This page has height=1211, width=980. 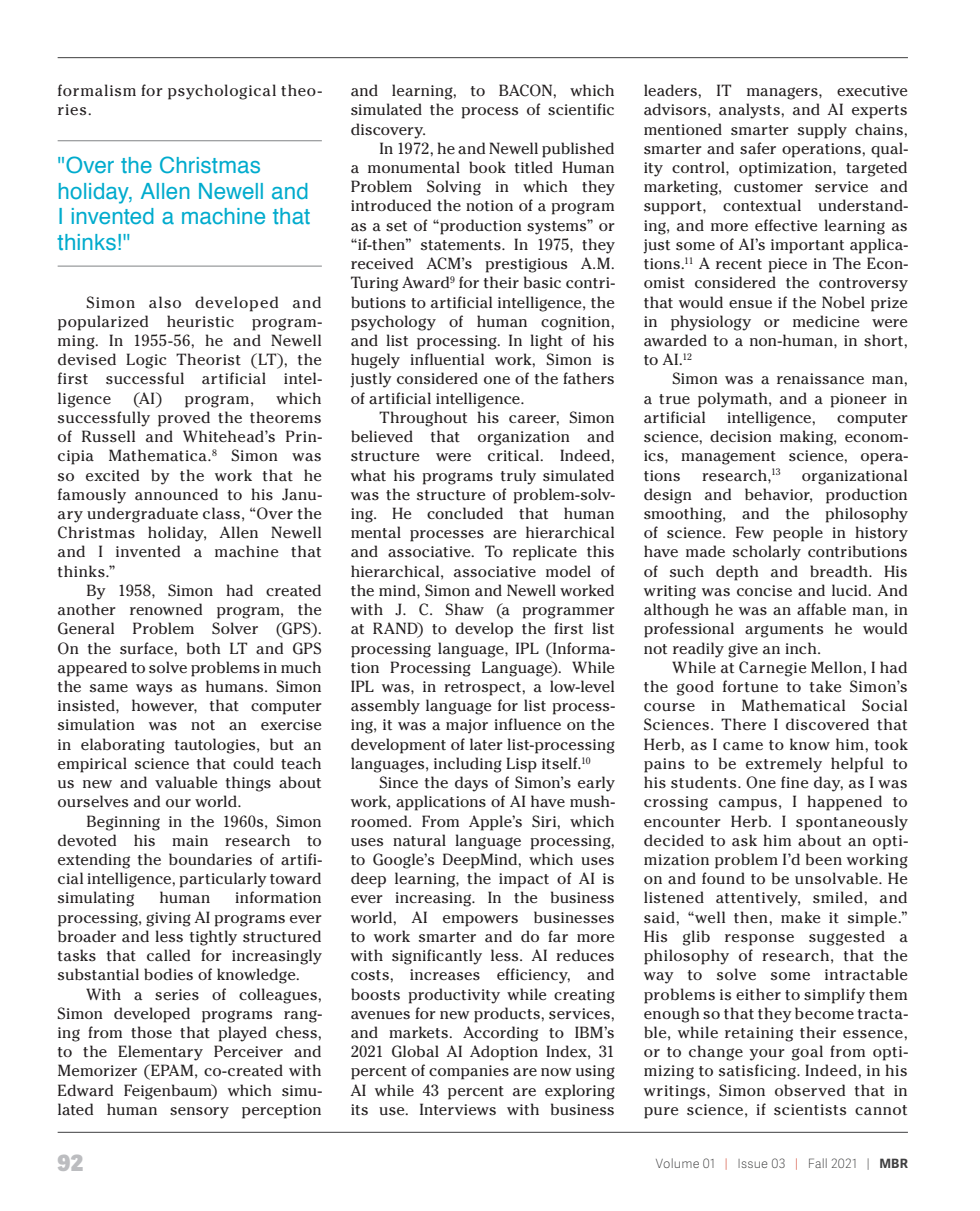 I want to click on supply, so click(x=822, y=131).
